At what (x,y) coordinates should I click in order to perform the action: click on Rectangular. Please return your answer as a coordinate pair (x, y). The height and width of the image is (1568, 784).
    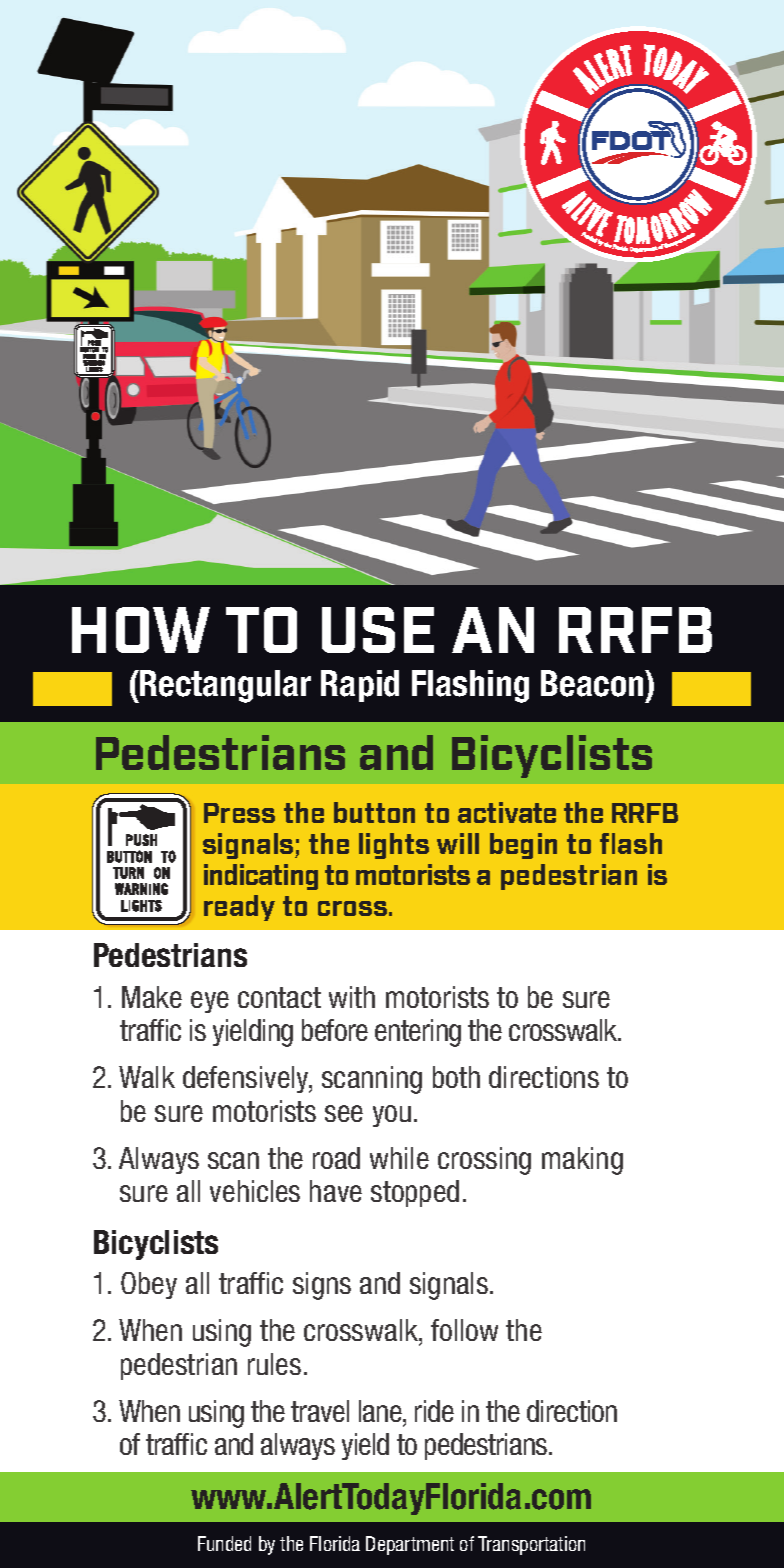
    Looking at the image, I should click on (224, 686).
